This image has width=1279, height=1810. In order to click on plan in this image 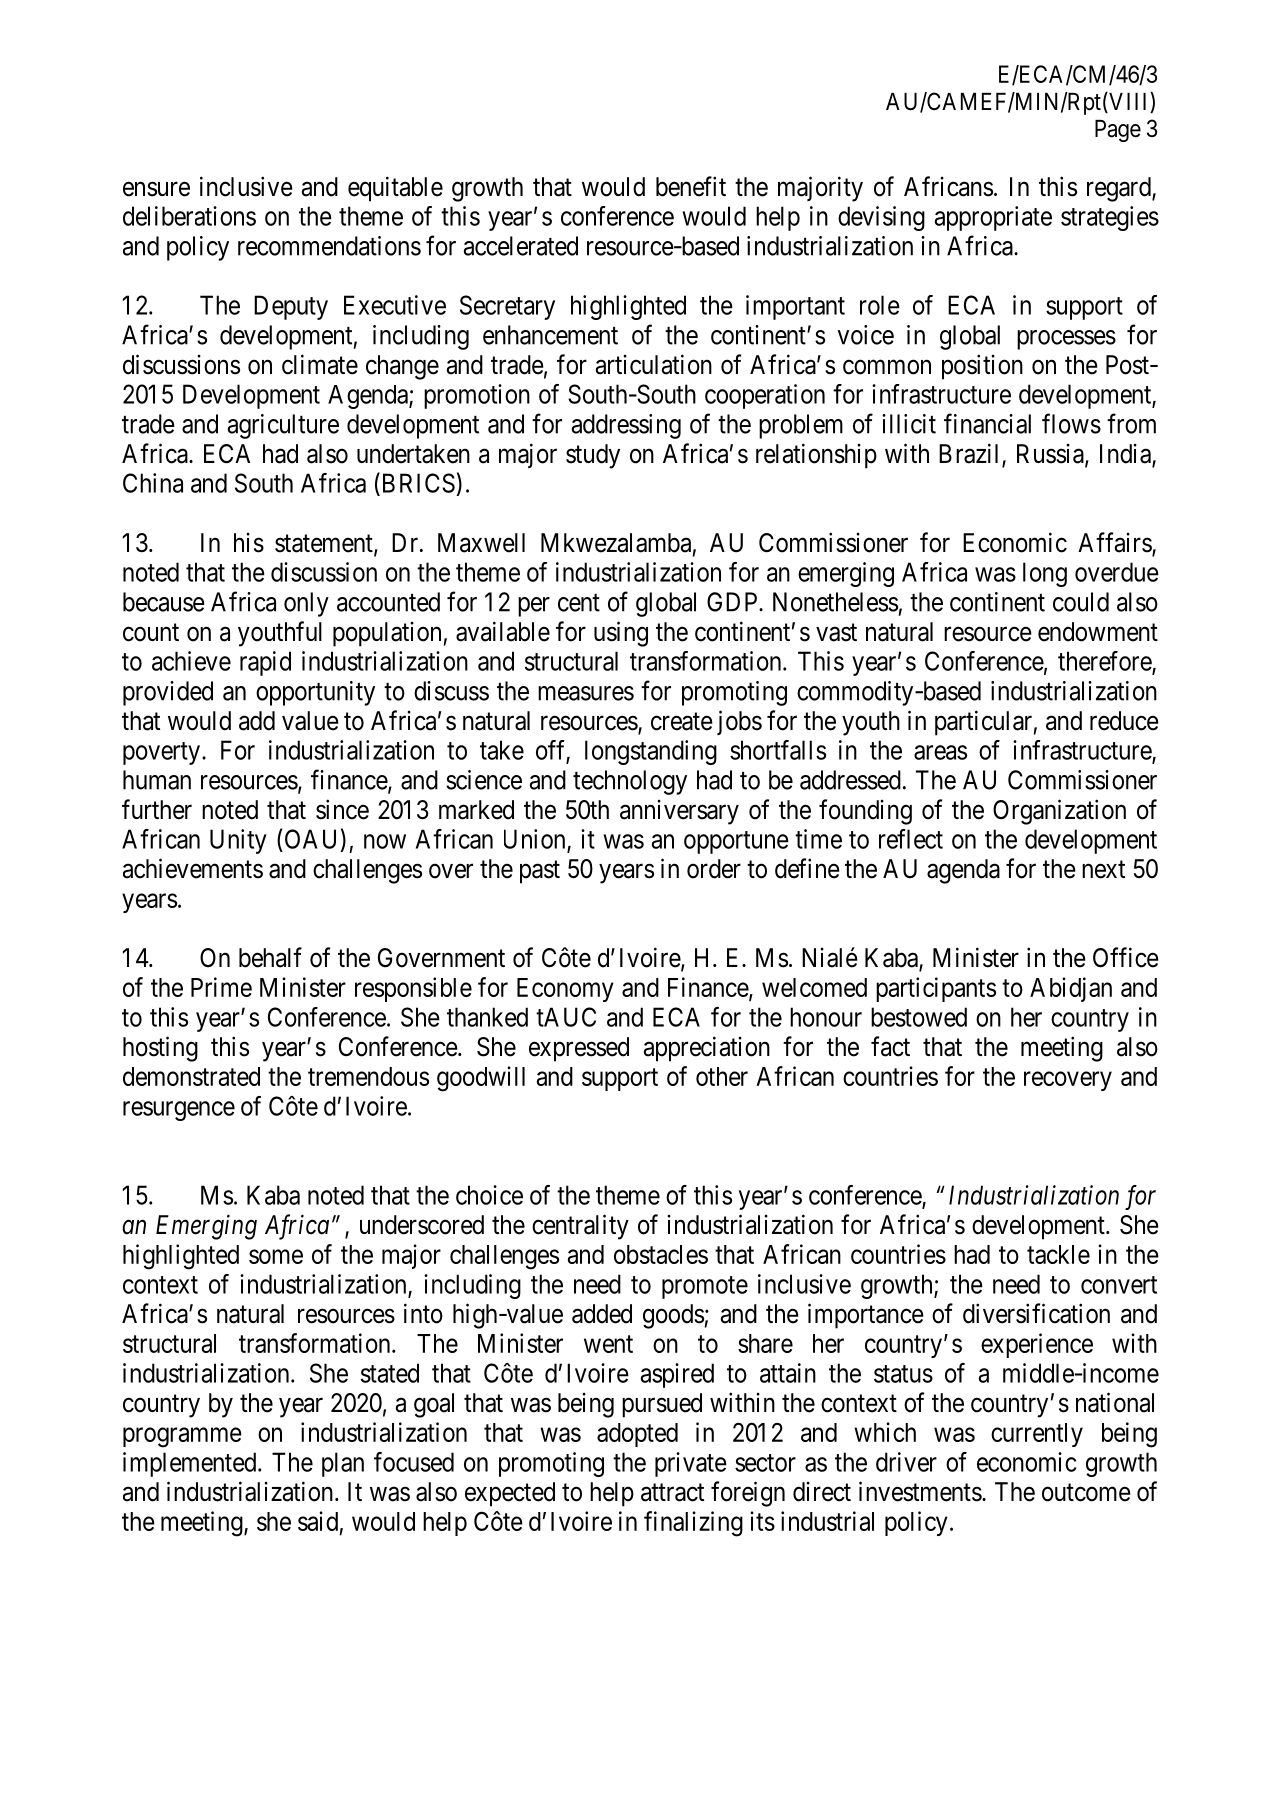, I will do `click(343, 1464)`.
